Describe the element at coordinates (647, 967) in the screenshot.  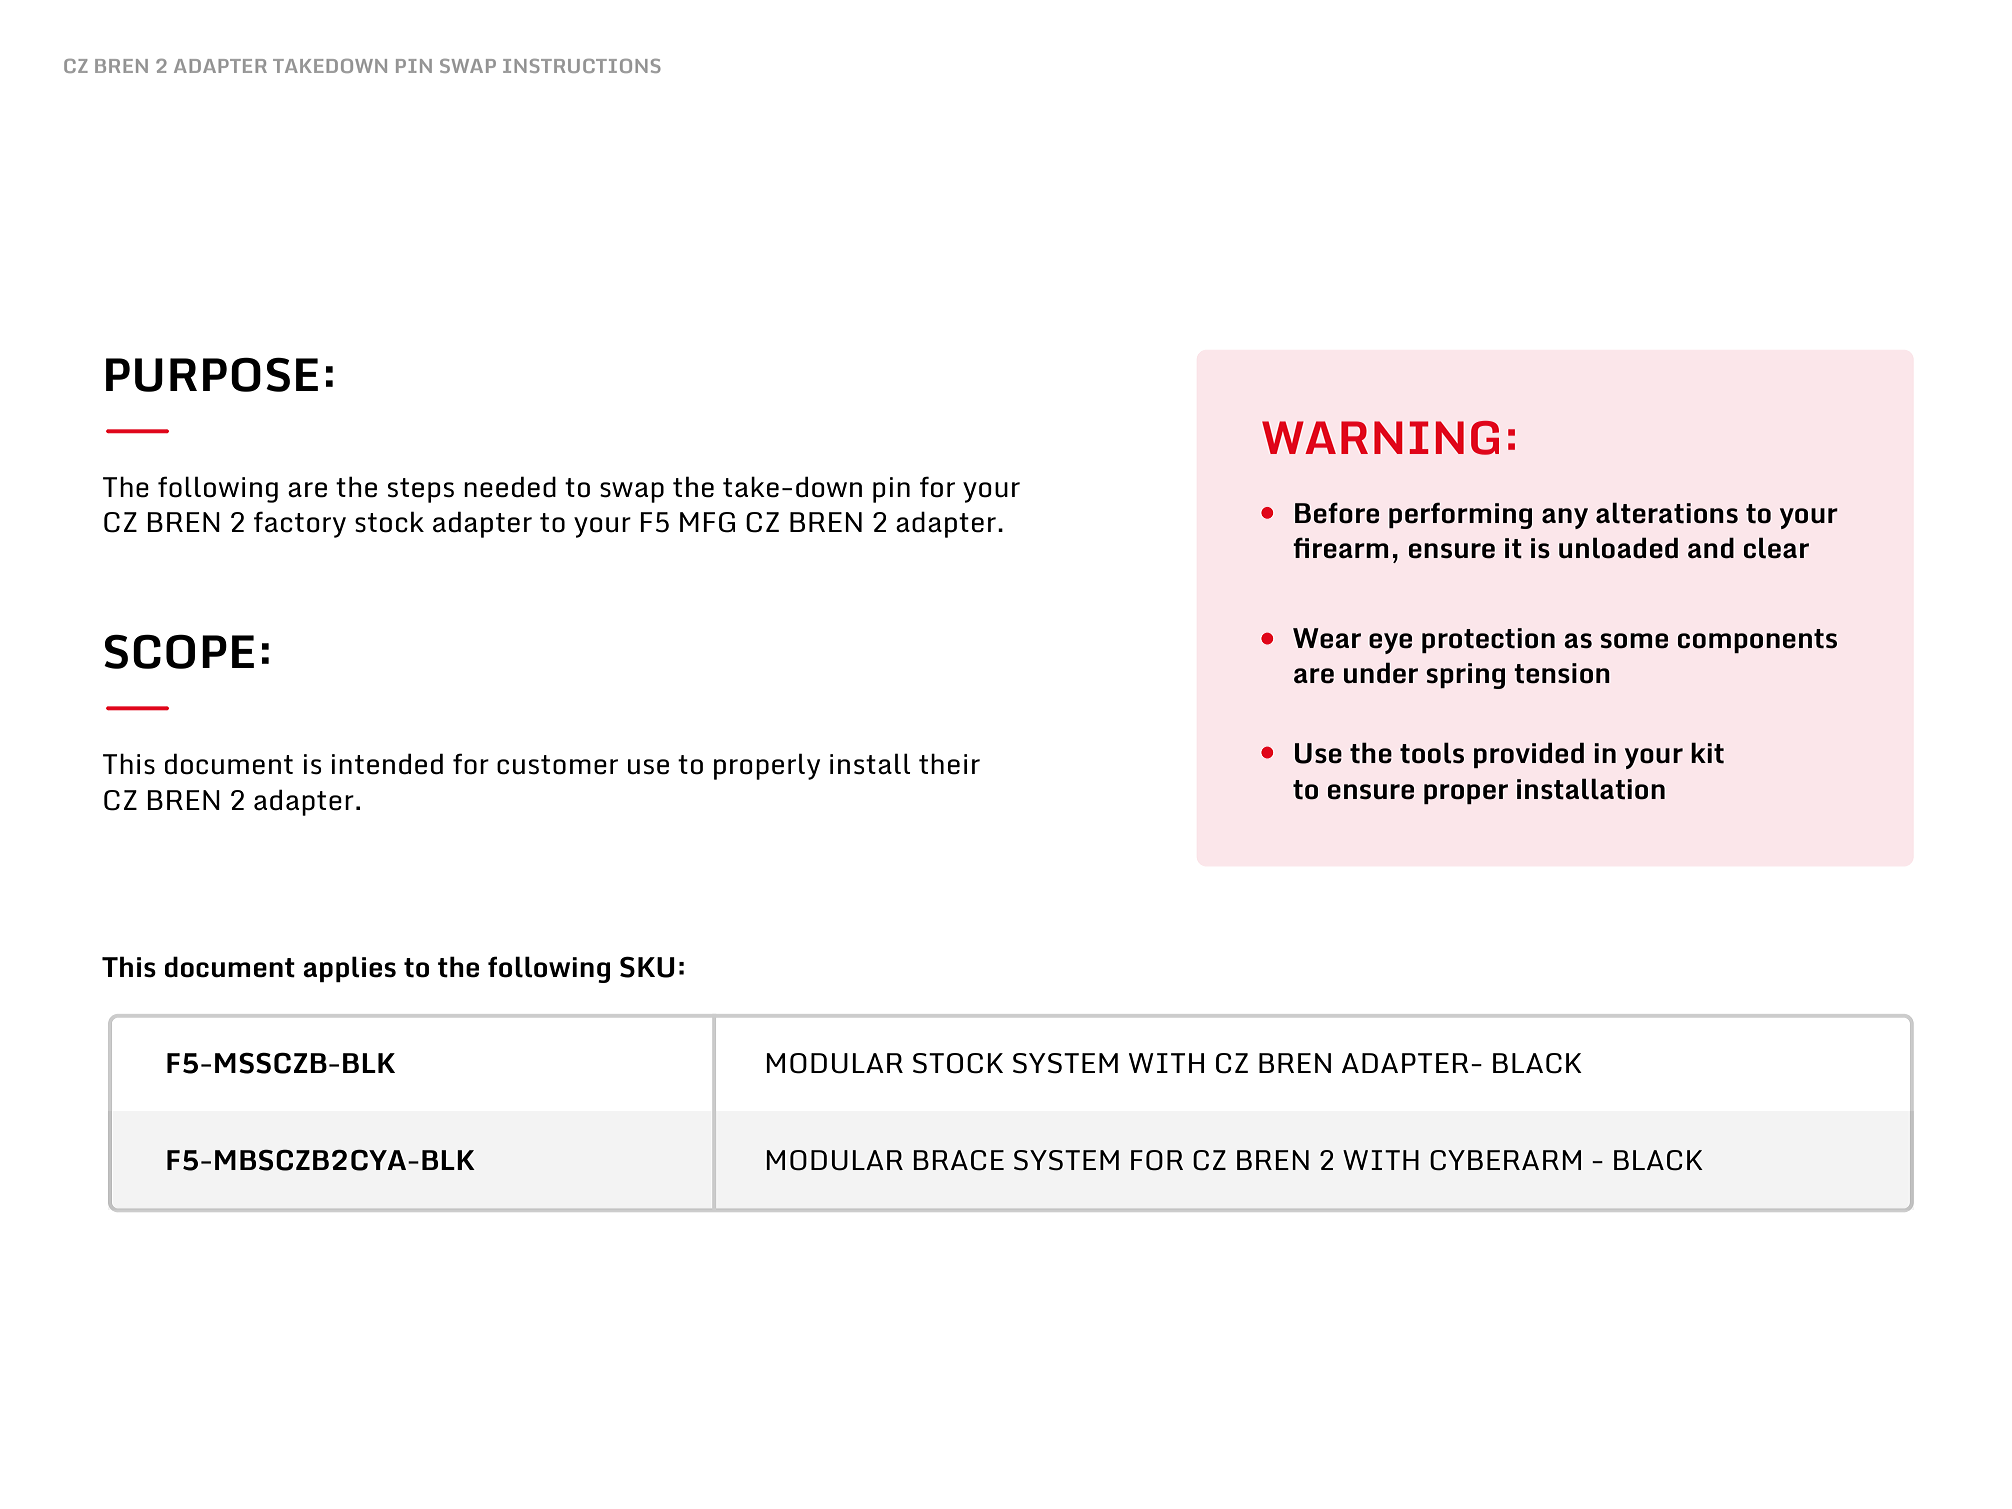
I see `SKU` at that location.
